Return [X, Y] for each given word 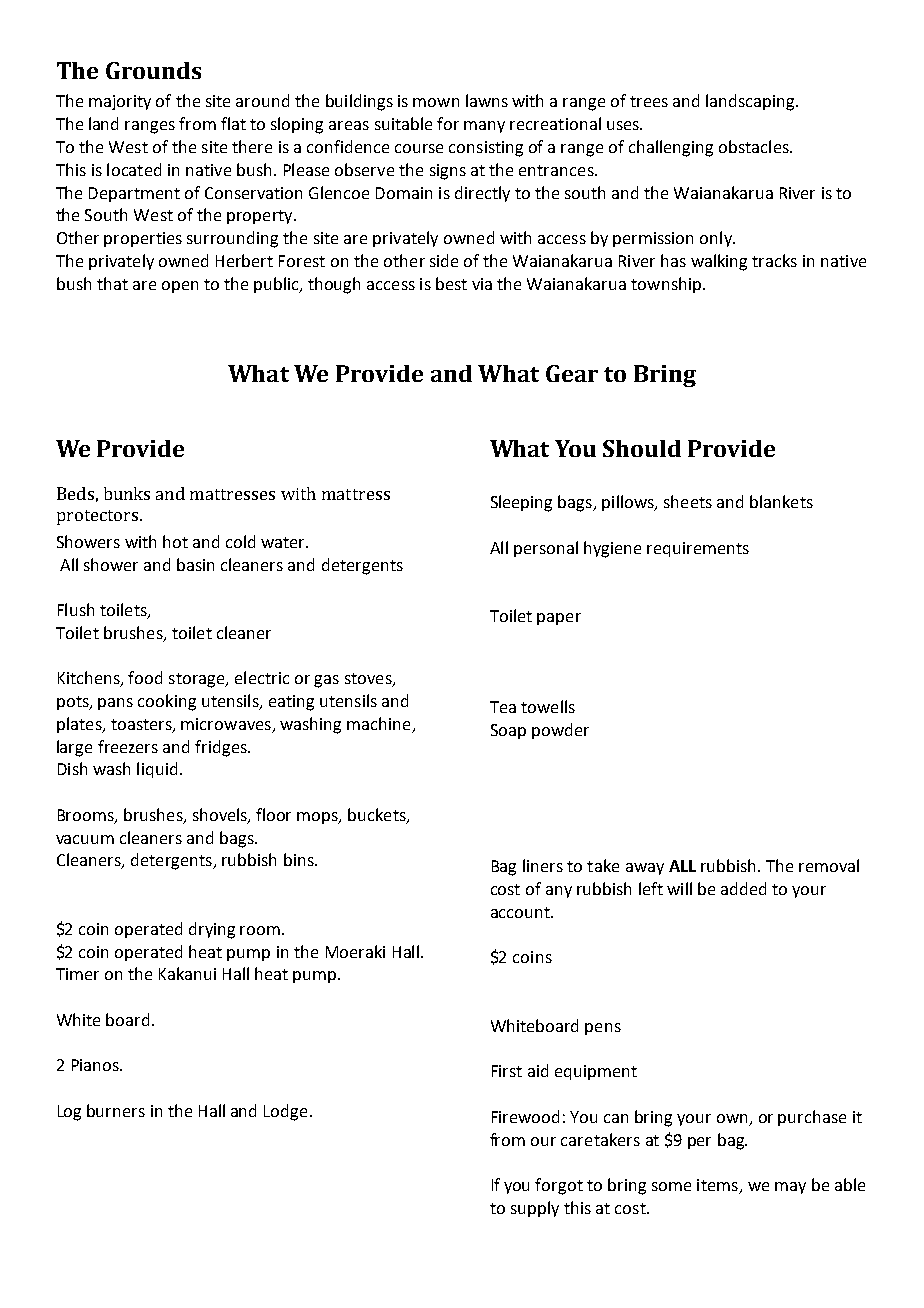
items [718, 1186]
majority [120, 102]
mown [436, 102]
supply [535, 1209]
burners [116, 1110]
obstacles [755, 146]
